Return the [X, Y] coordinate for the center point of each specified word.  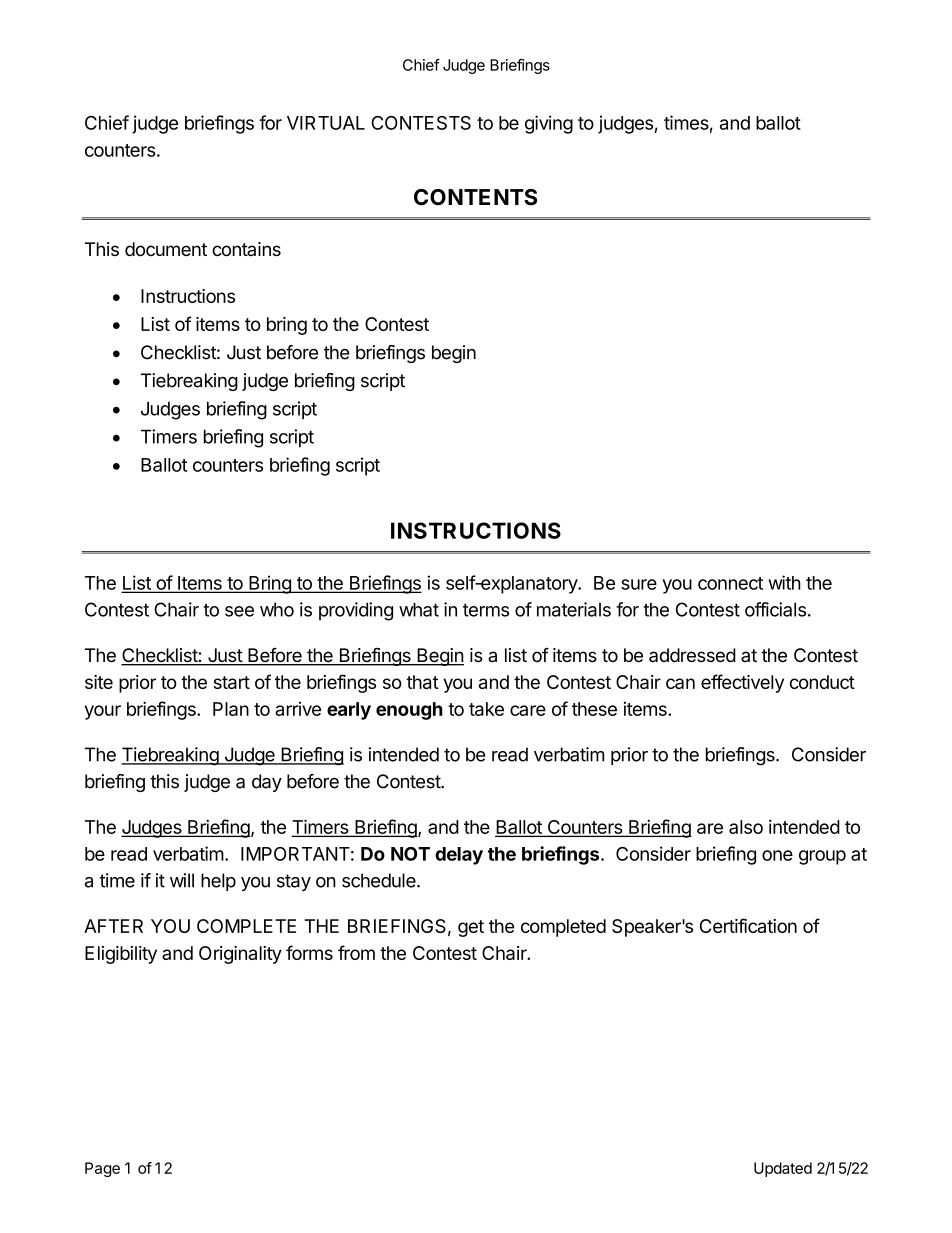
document [166, 249]
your [103, 712]
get [471, 928]
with [784, 582]
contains [246, 249]
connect [730, 583]
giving [549, 124]
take [486, 709]
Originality [240, 955]
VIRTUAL [326, 123]
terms [486, 610]
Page [102, 1169]
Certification [748, 925]
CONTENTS [475, 197]
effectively [742, 683]
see [239, 611]
